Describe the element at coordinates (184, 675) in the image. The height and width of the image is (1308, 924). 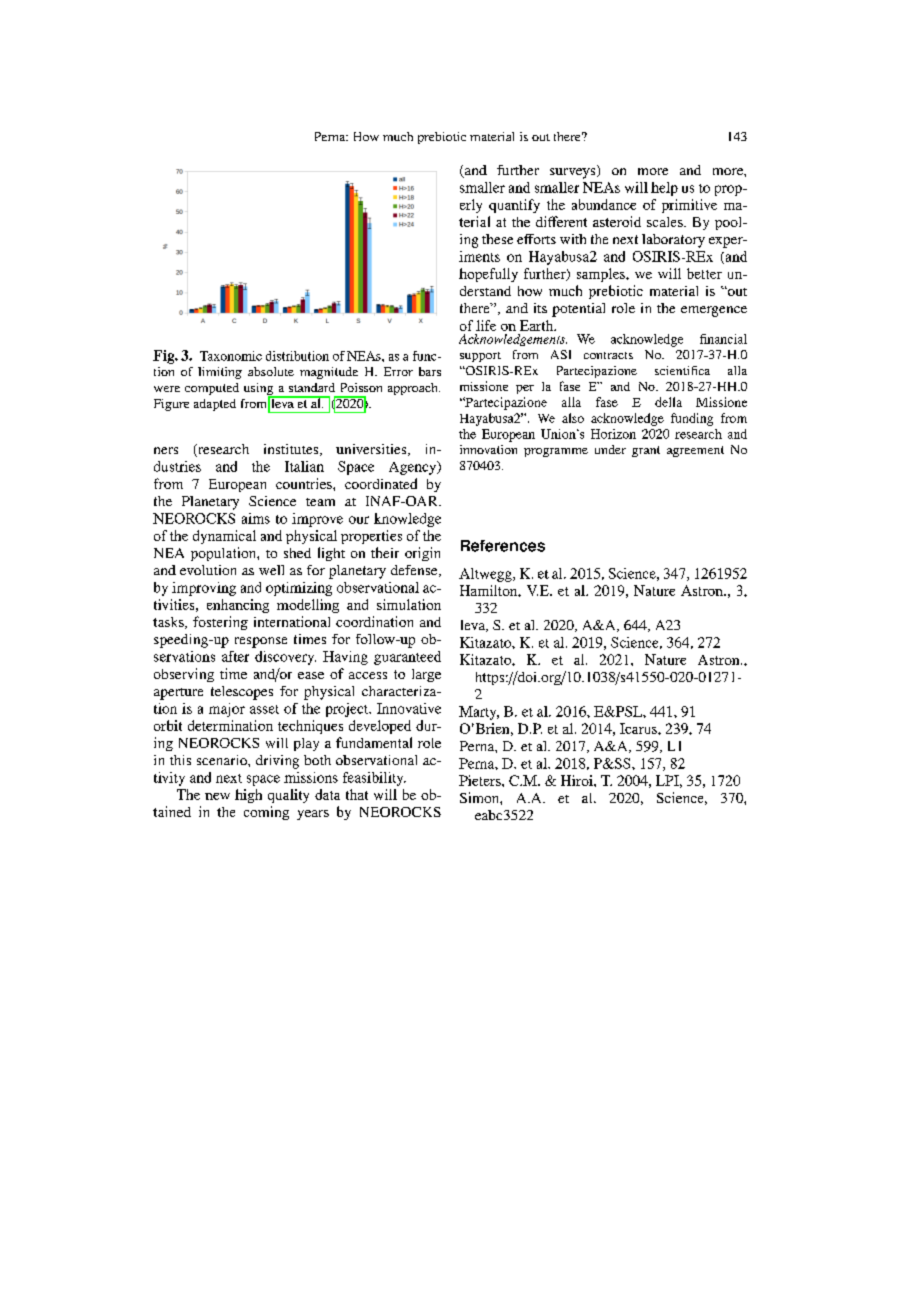
I see `observing` at that location.
